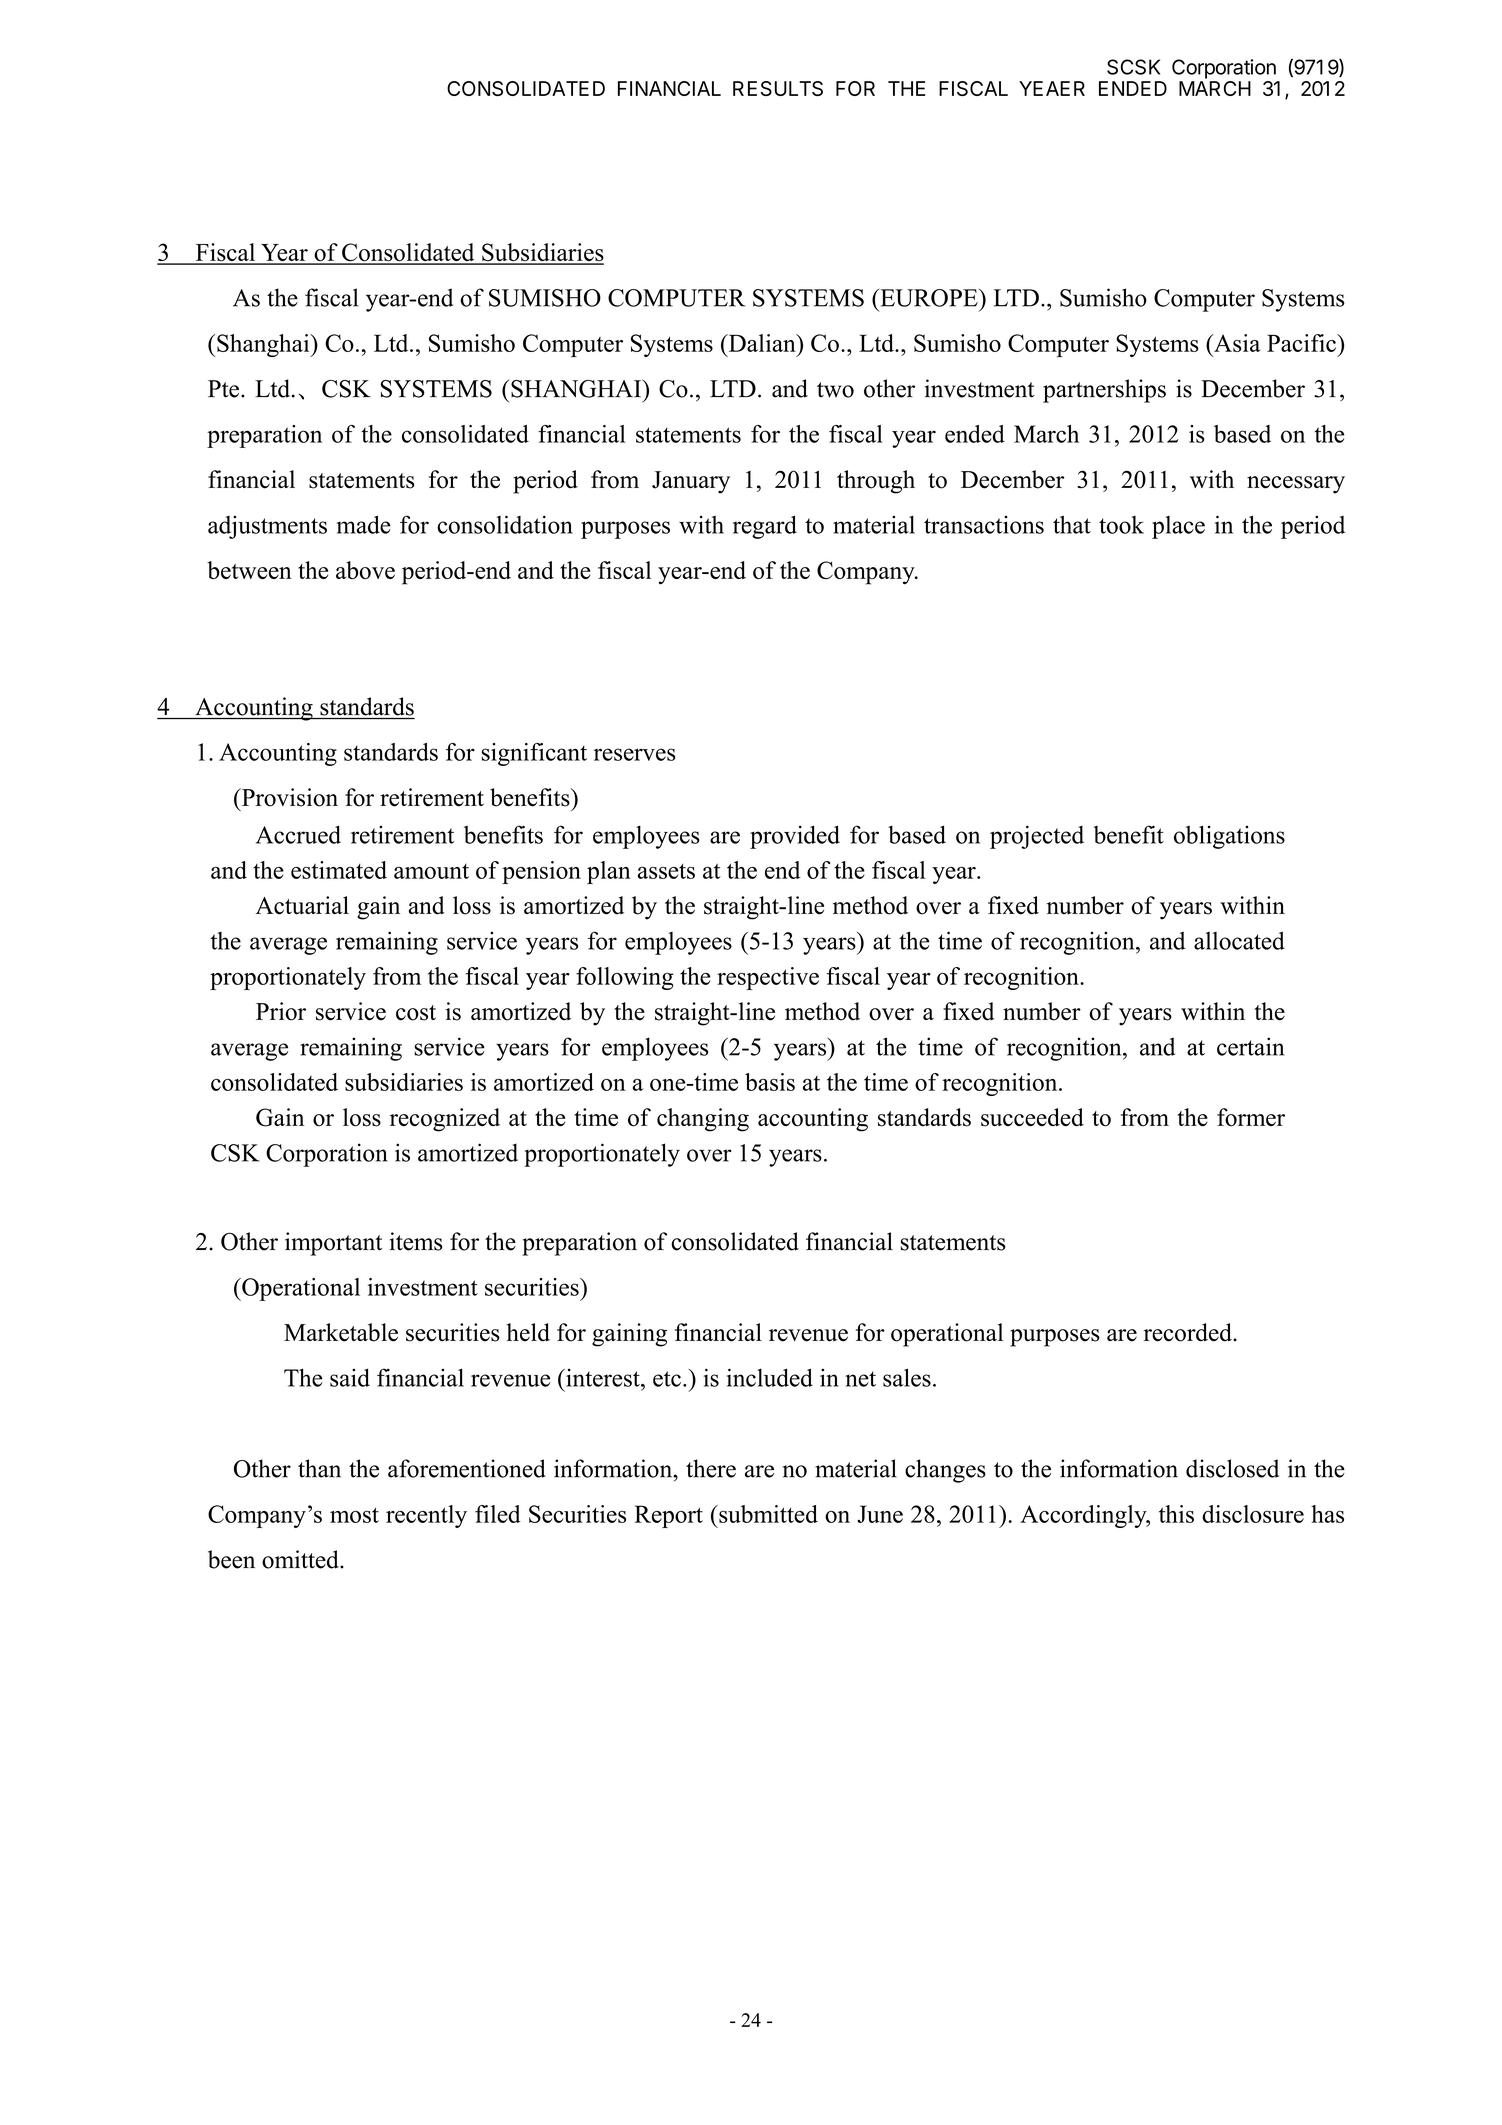 The width and height of the page is (1502, 2125). What do you see at coordinates (795, 837) in the page?
I see `provided` at bounding box center [795, 837].
